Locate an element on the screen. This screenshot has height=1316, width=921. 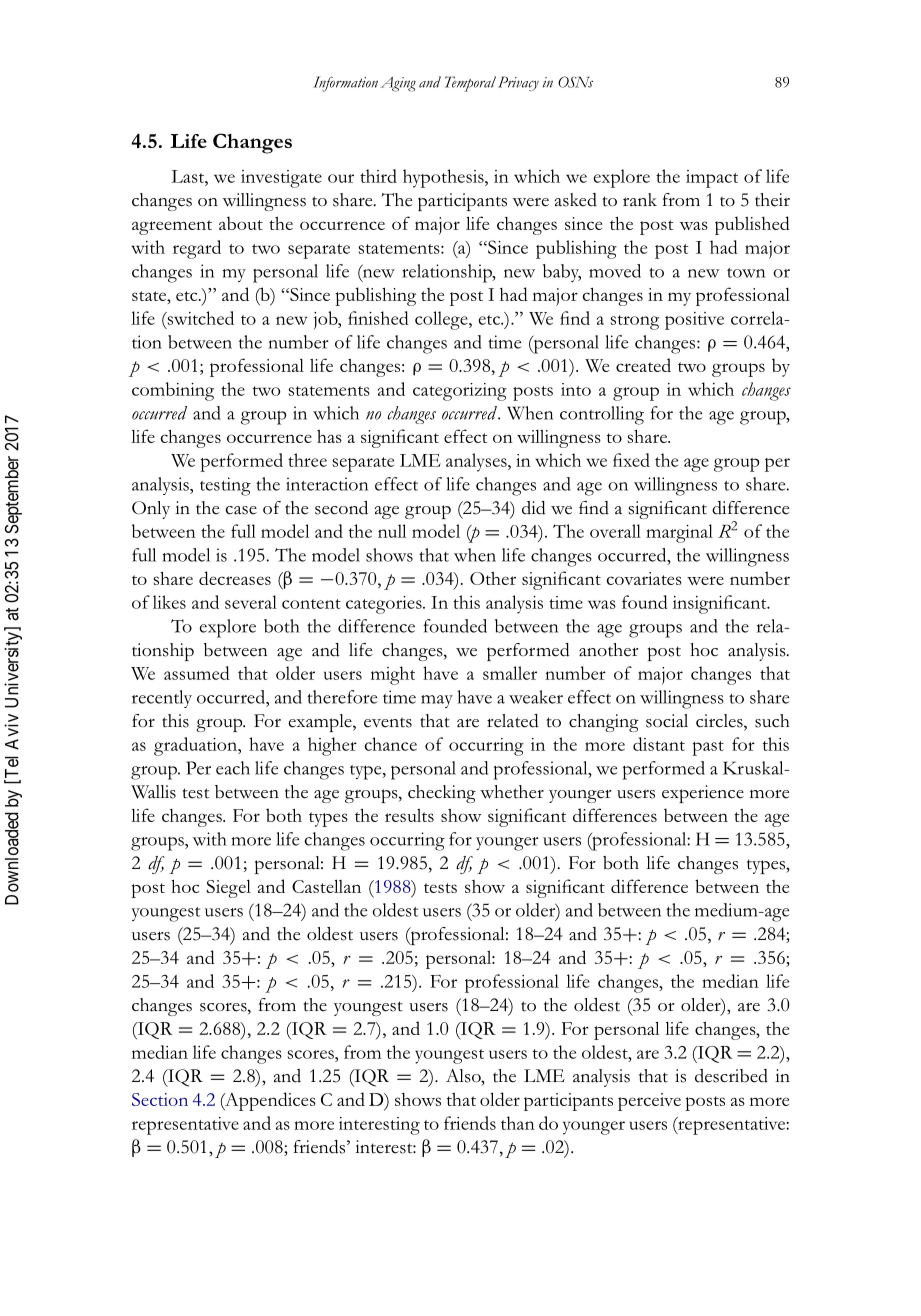
several is located at coordinates (251, 602).
